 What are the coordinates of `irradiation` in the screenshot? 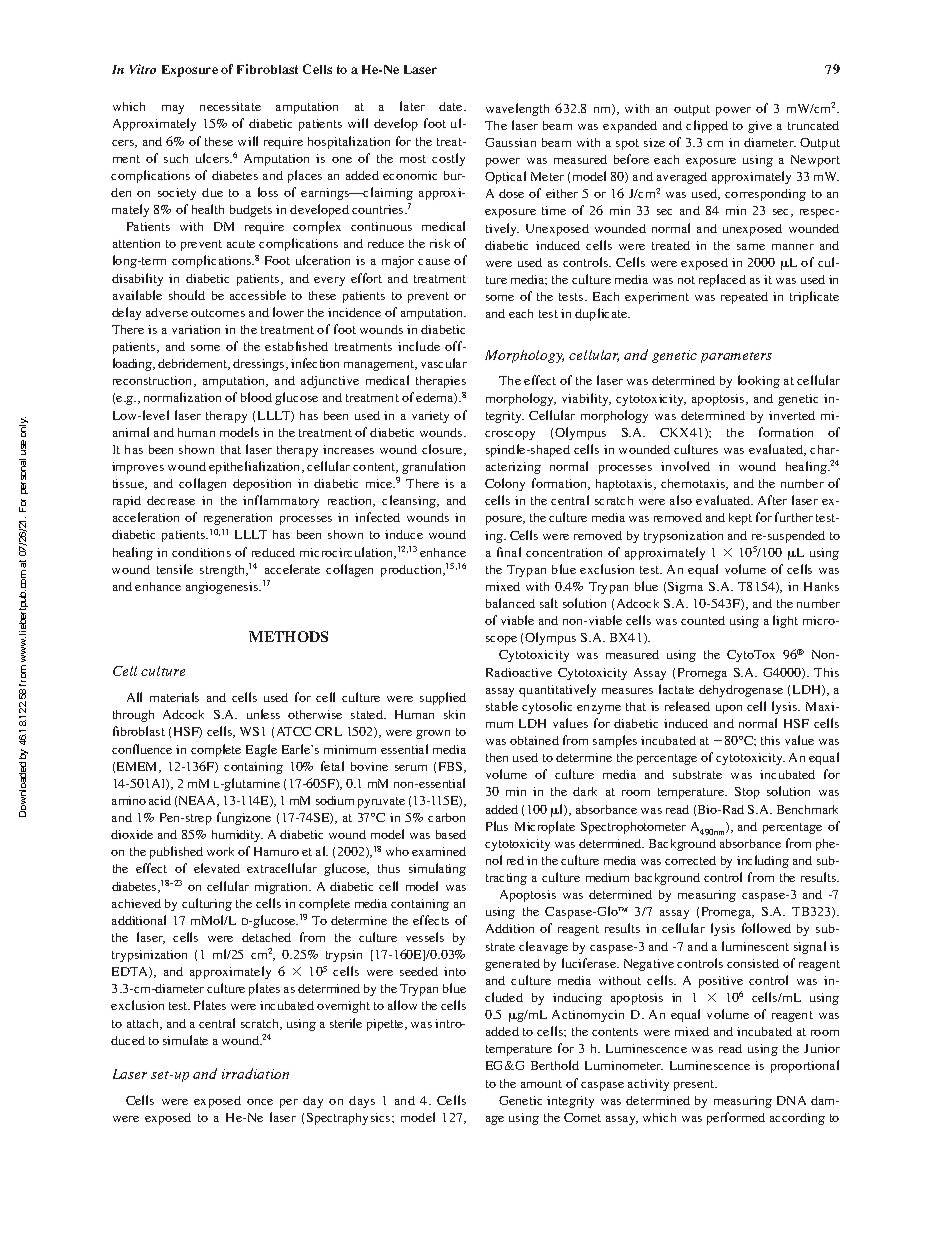 It's located at (255, 1073).
